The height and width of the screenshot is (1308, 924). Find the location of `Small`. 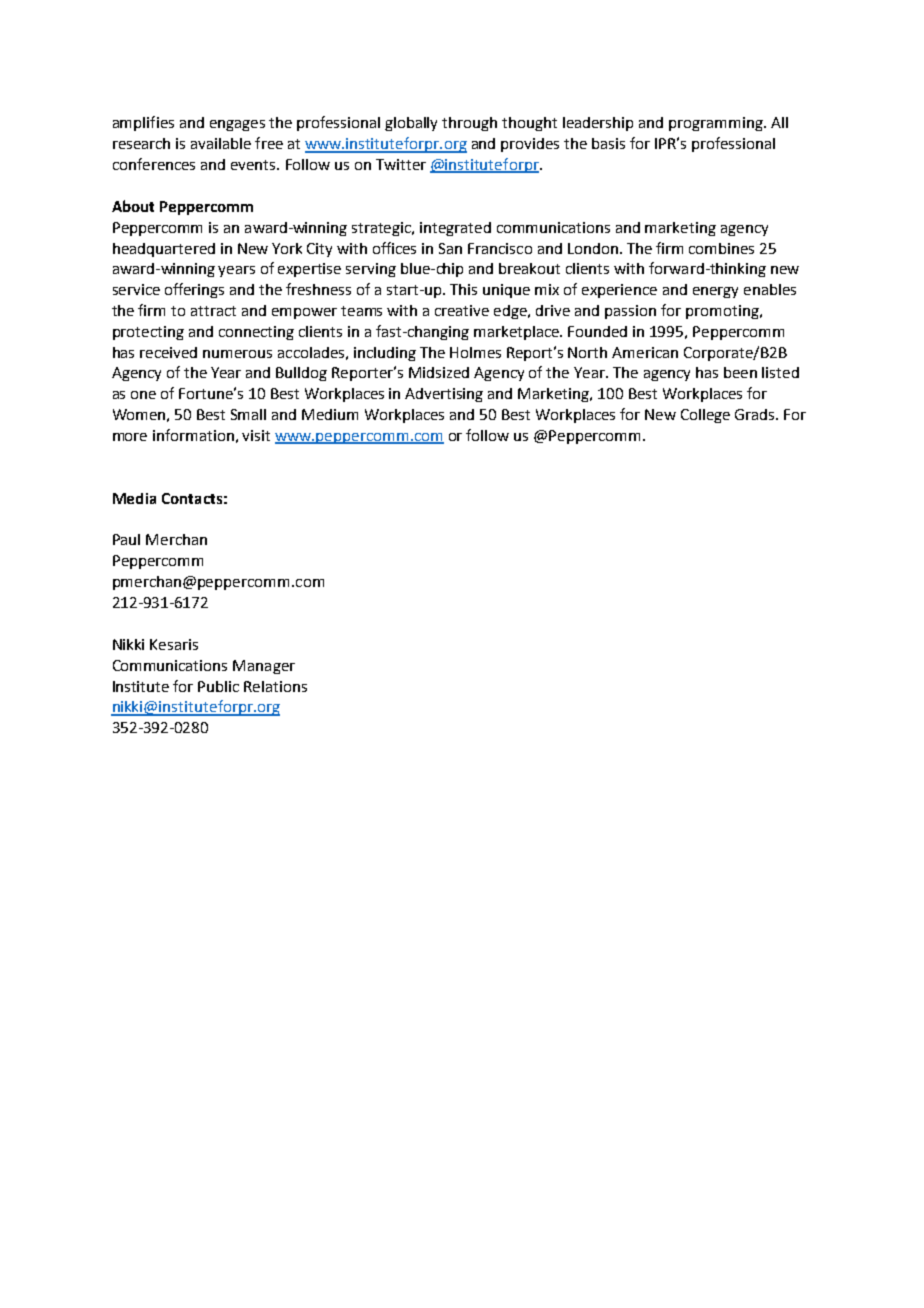

Small is located at coordinates (248, 414).
